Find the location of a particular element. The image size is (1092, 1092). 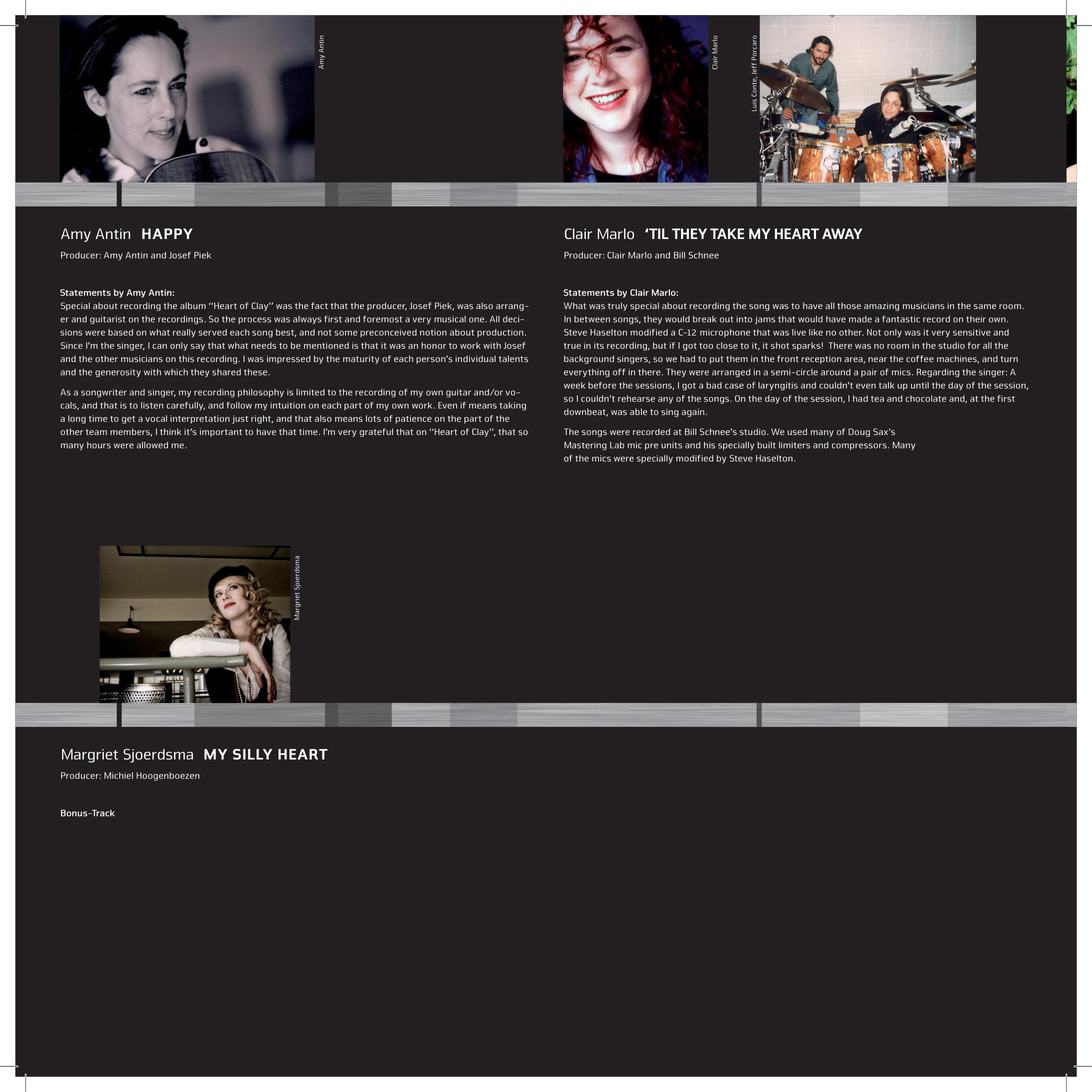

HAPPY is located at coordinates (167, 233).
